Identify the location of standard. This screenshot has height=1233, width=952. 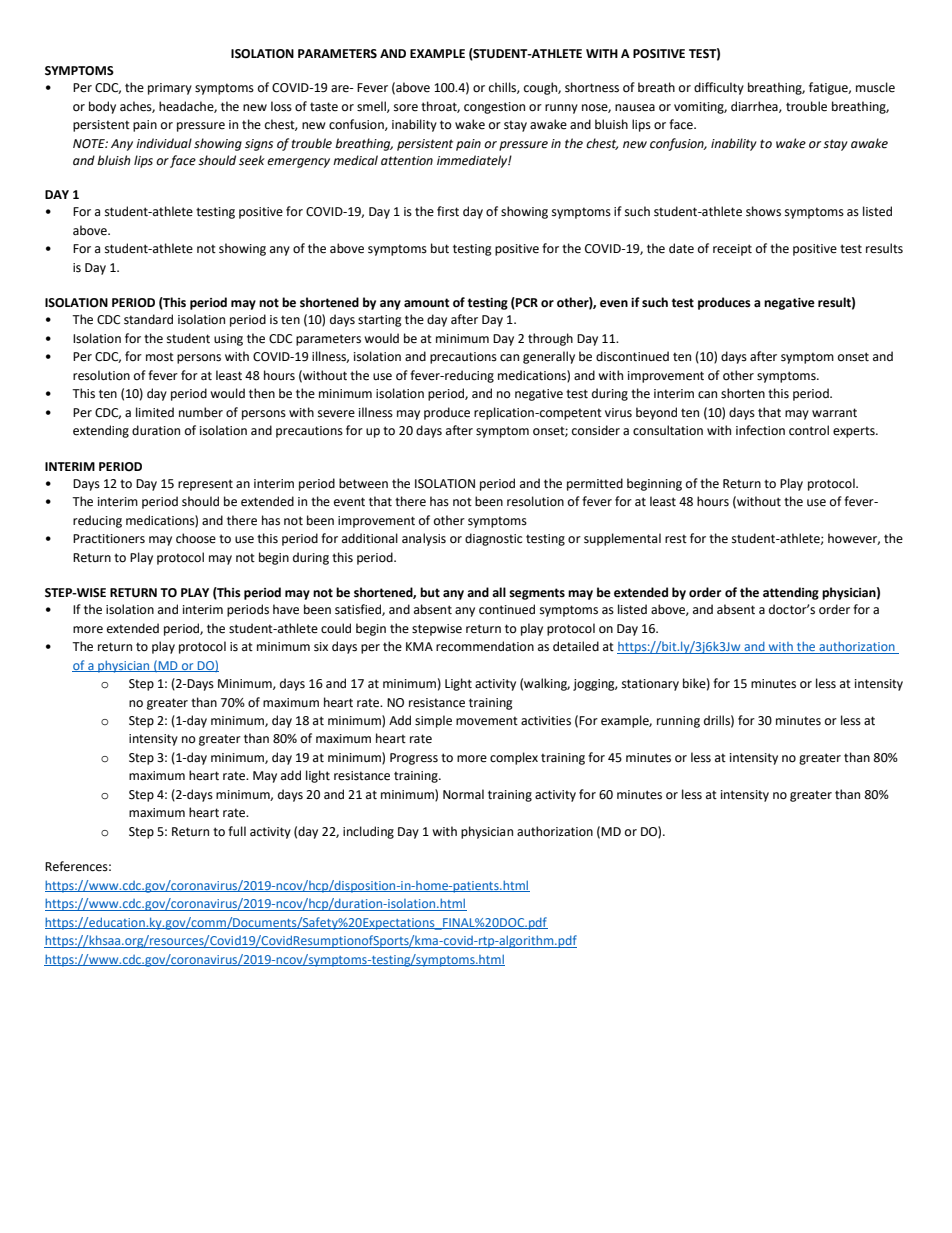
(148, 319).
